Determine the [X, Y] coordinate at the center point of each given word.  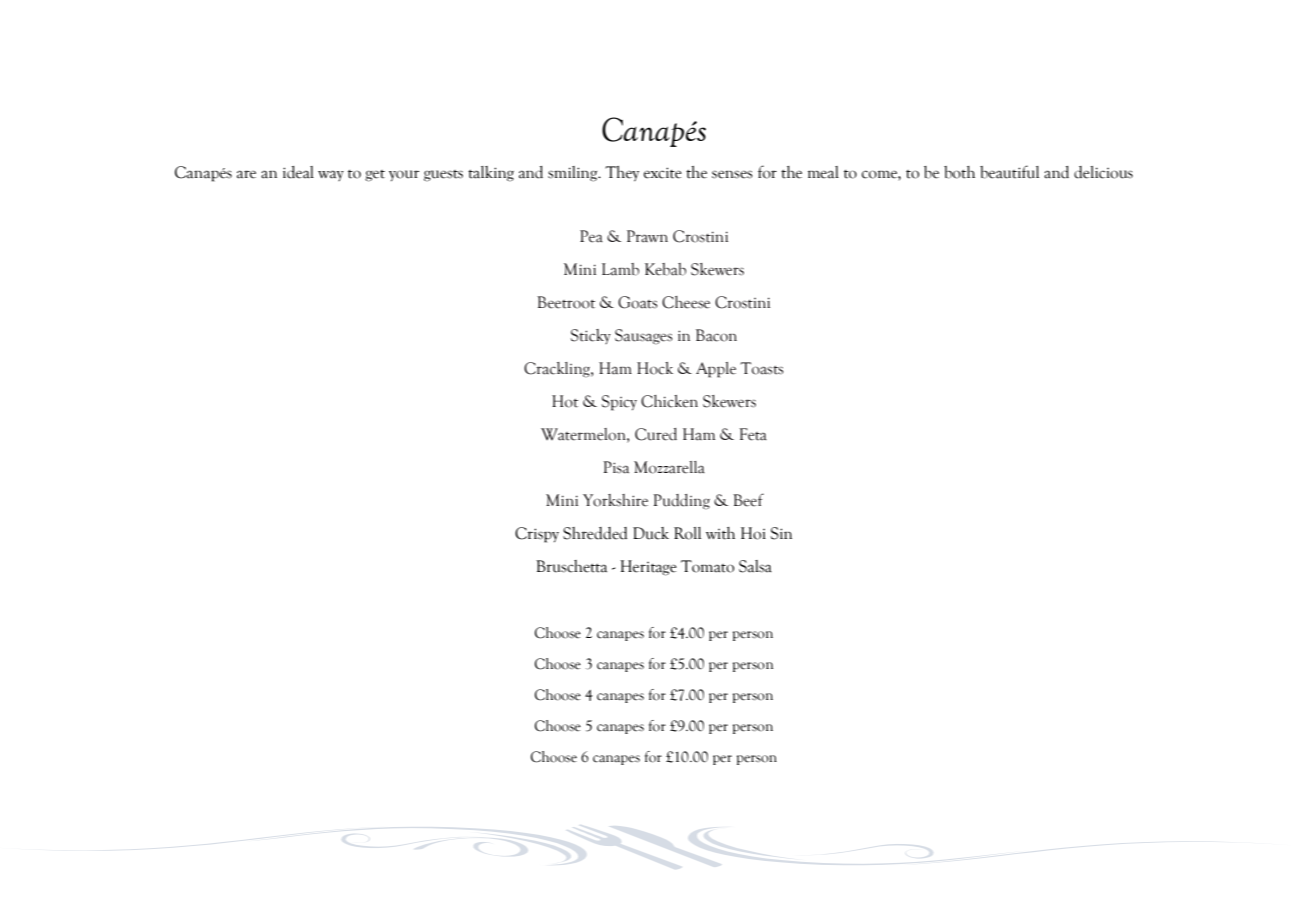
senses [732, 174]
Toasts [761, 368]
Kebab [665, 269]
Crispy [537, 535]
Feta [753, 434]
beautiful [1009, 172]
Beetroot [566, 302]
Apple [716, 370]
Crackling [558, 370]
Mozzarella [669, 467]
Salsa [755, 566]
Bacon [716, 335]
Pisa [616, 467]
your [404, 175]
